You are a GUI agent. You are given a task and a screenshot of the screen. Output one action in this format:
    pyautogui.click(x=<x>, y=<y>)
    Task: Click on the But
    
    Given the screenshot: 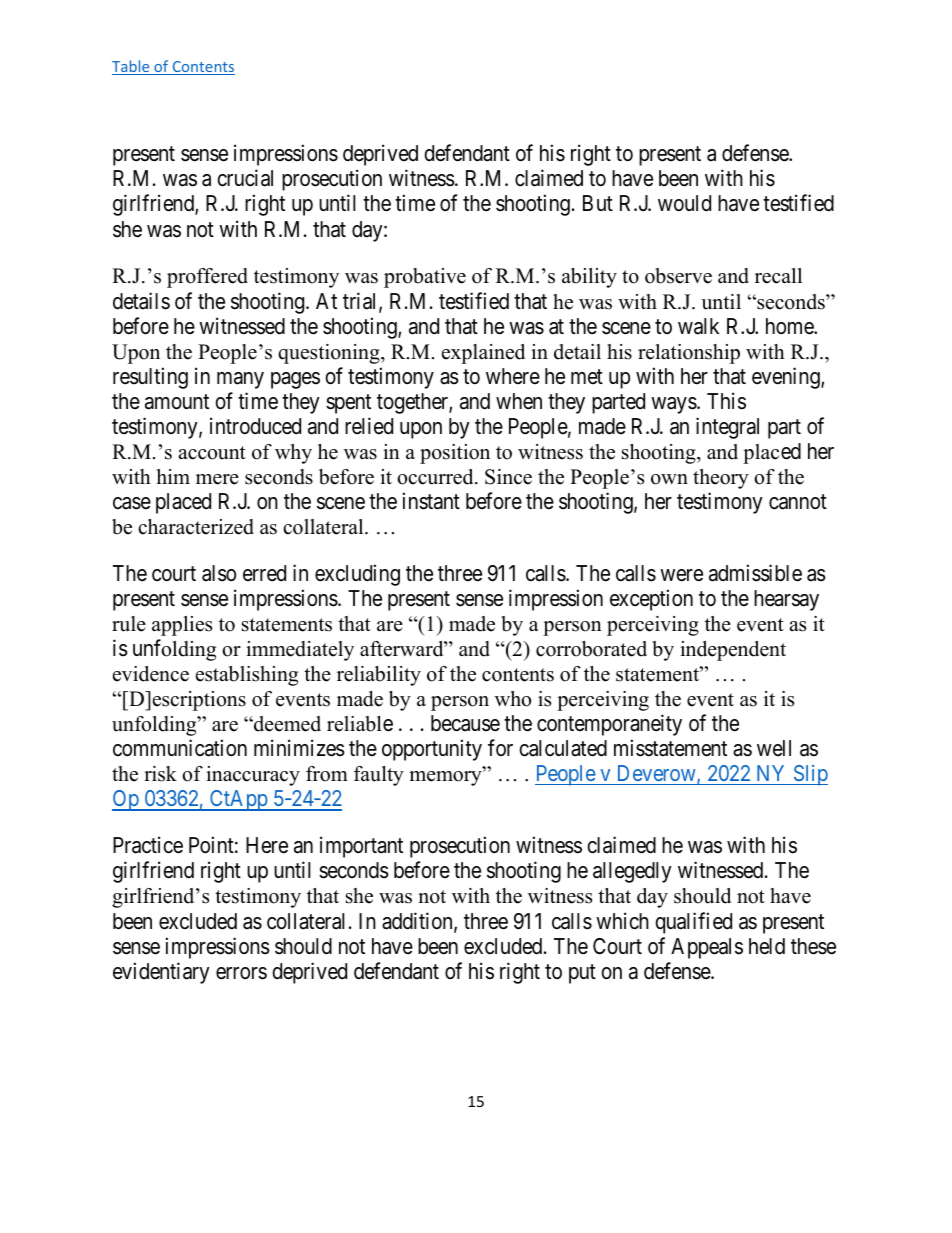 What is the action you would take?
    pyautogui.click(x=598, y=203)
